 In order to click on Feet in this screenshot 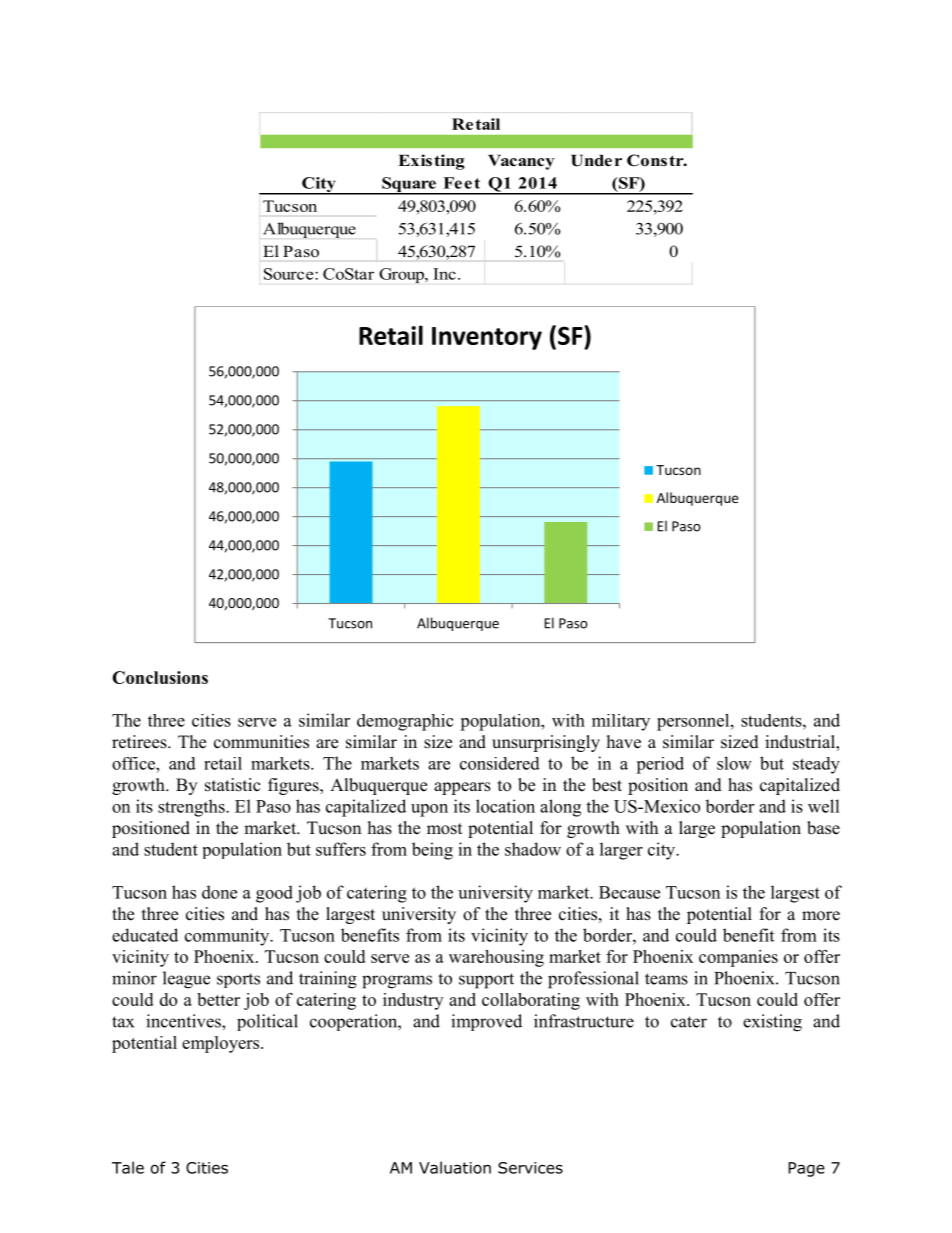, I will do `click(462, 183)`.
